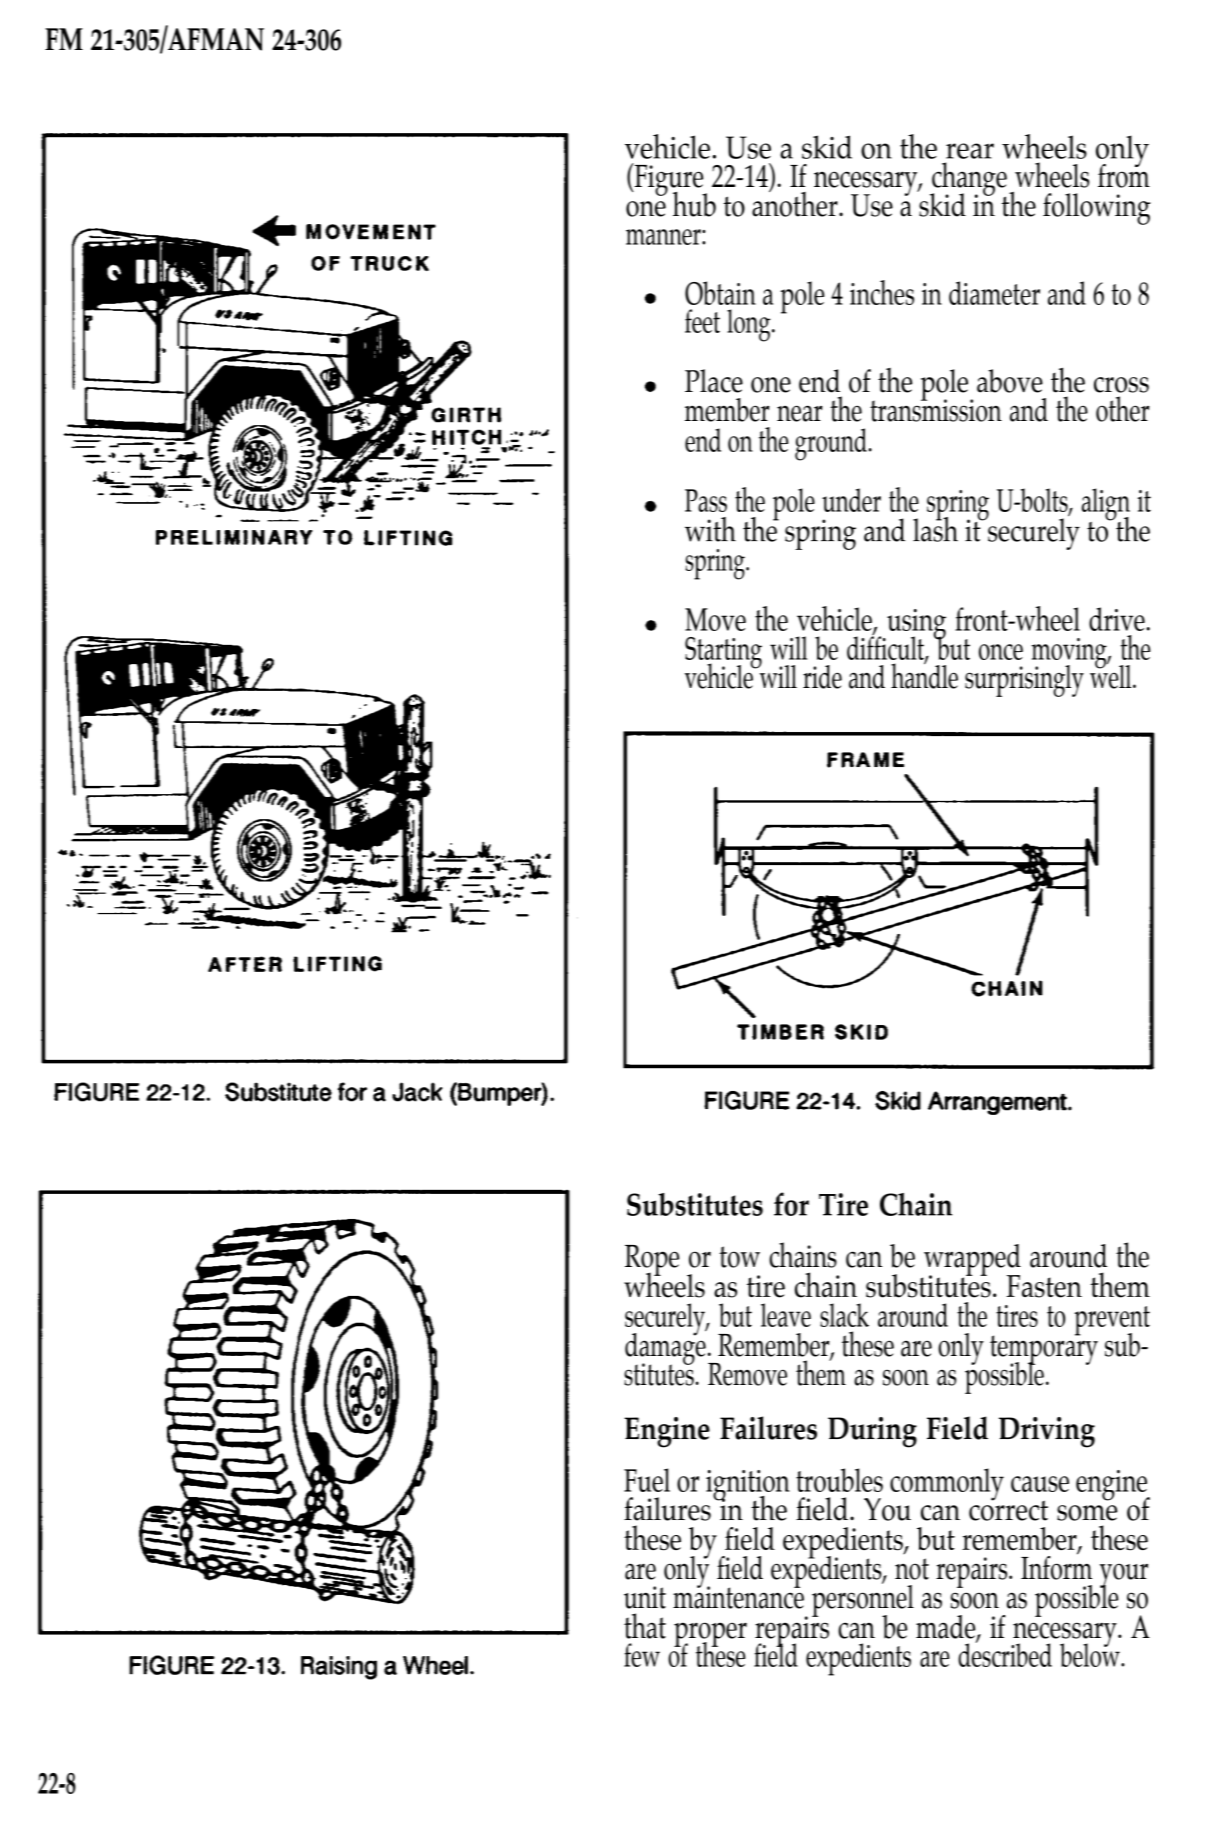 This document has height=1833, width=1221. I want to click on Fasten, so click(1044, 1286).
